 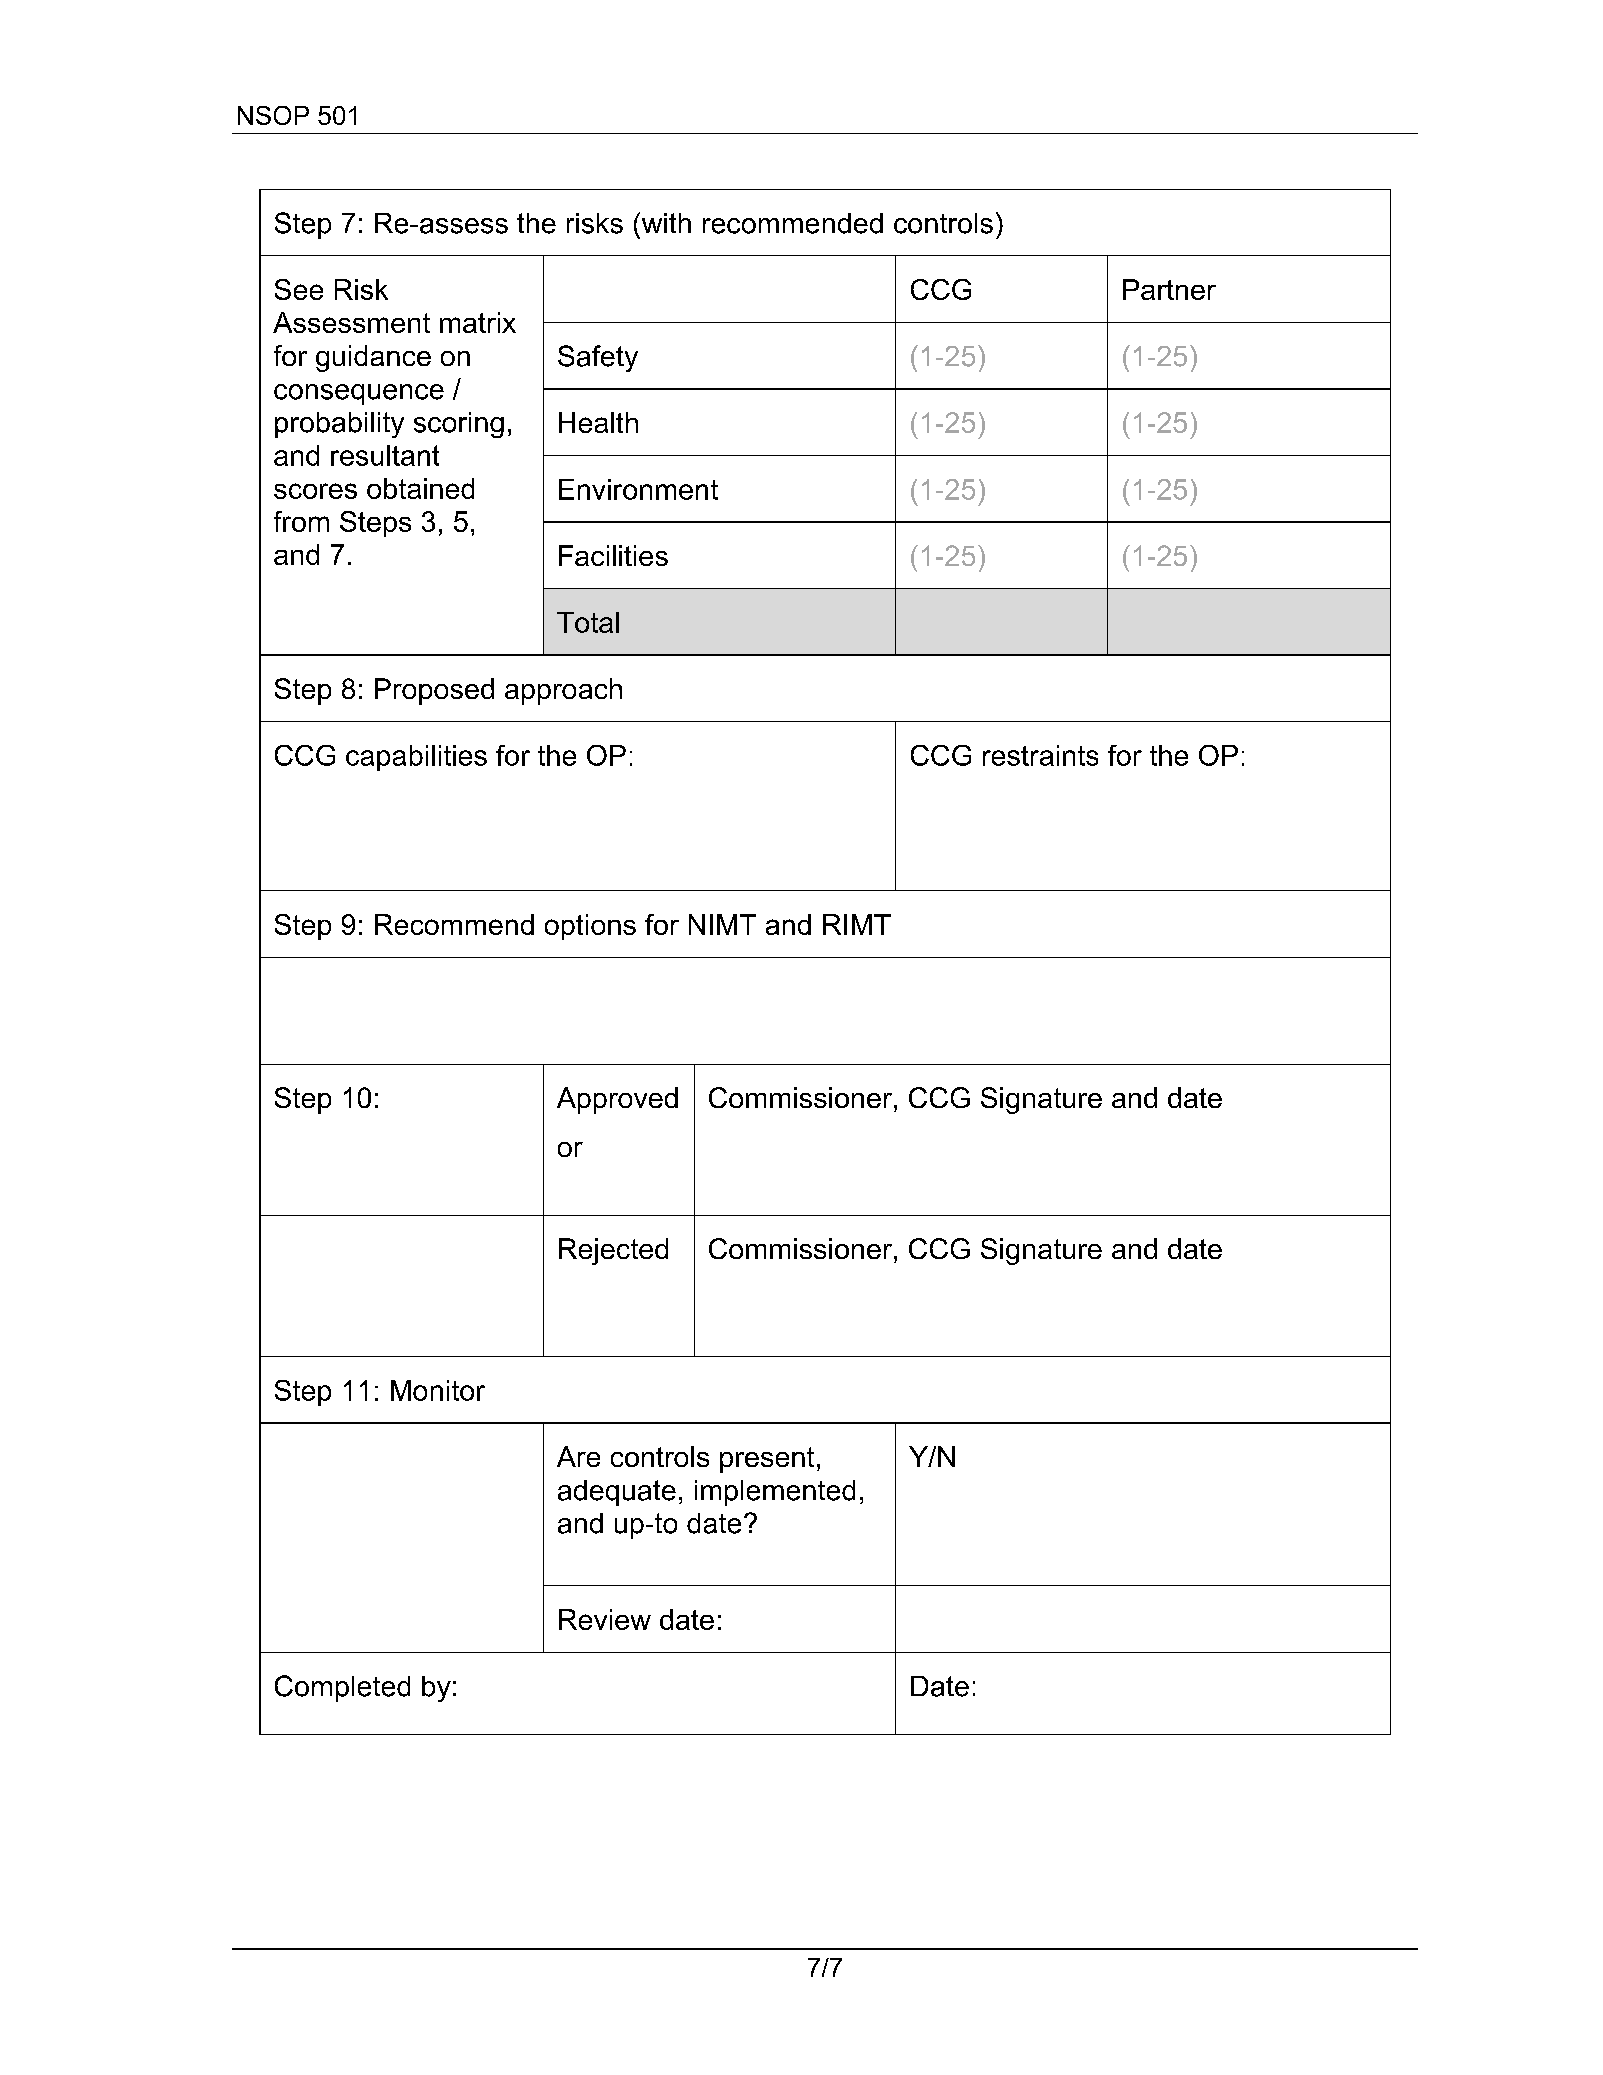 What do you see at coordinates (342, 1688) in the screenshot?
I see `Completed` at bounding box center [342, 1688].
